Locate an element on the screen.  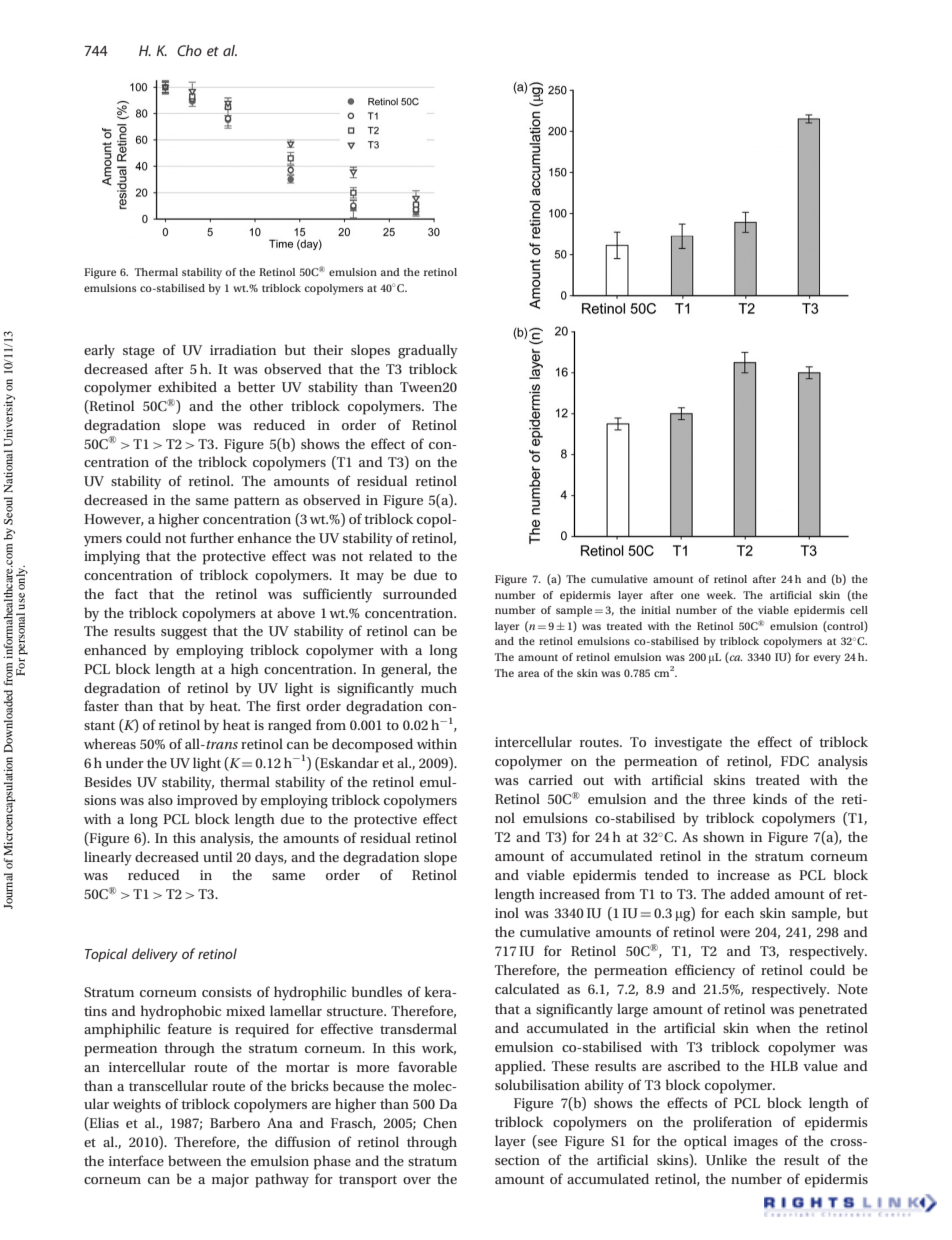
images is located at coordinates (756, 1143).
